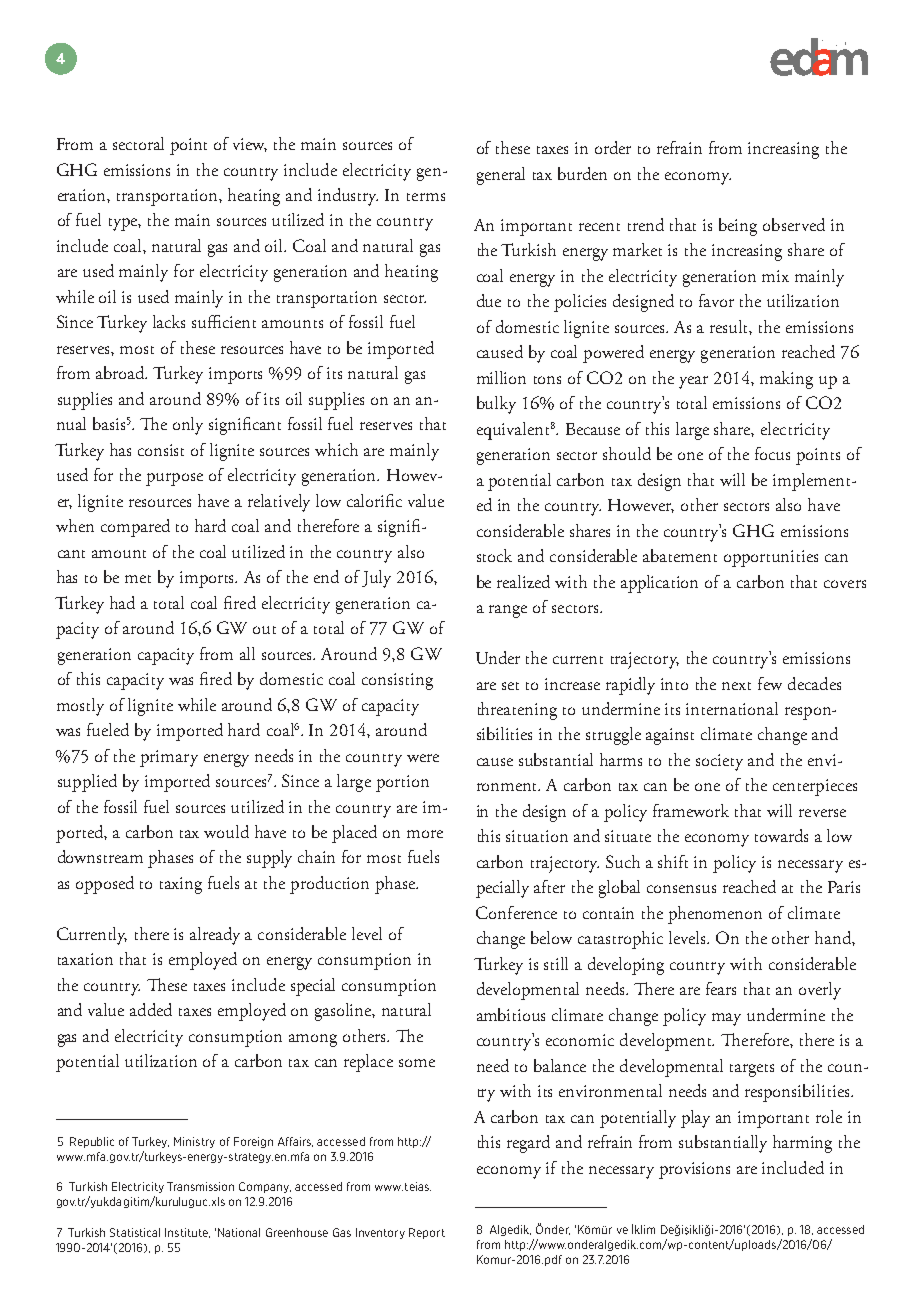 Image resolution: width=924 pixels, height=1308 pixels. What do you see at coordinates (250, 145) in the image?
I see `view` at bounding box center [250, 145].
